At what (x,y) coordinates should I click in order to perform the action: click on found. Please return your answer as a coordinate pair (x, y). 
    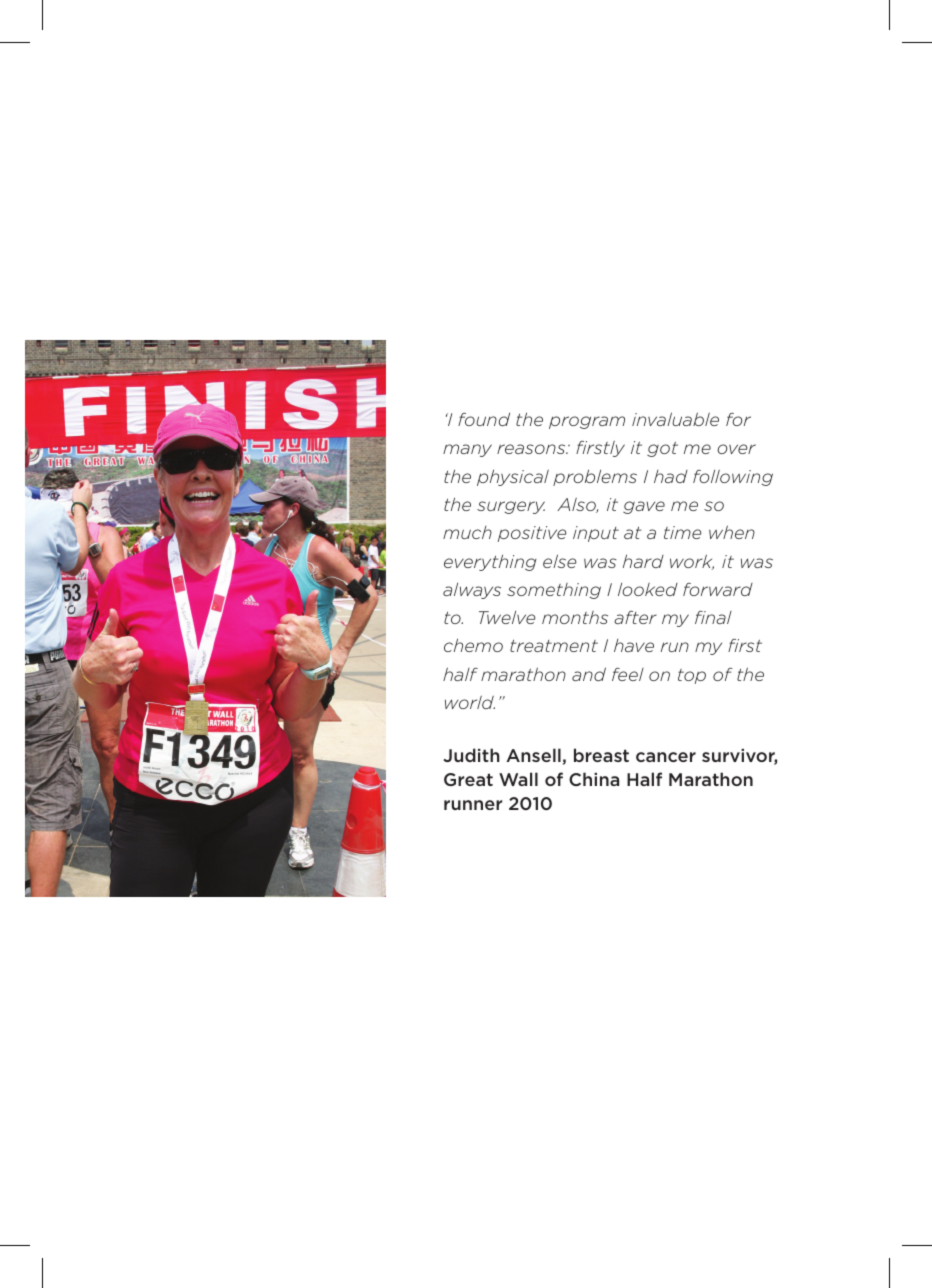
    Looking at the image, I should click on (484, 419).
